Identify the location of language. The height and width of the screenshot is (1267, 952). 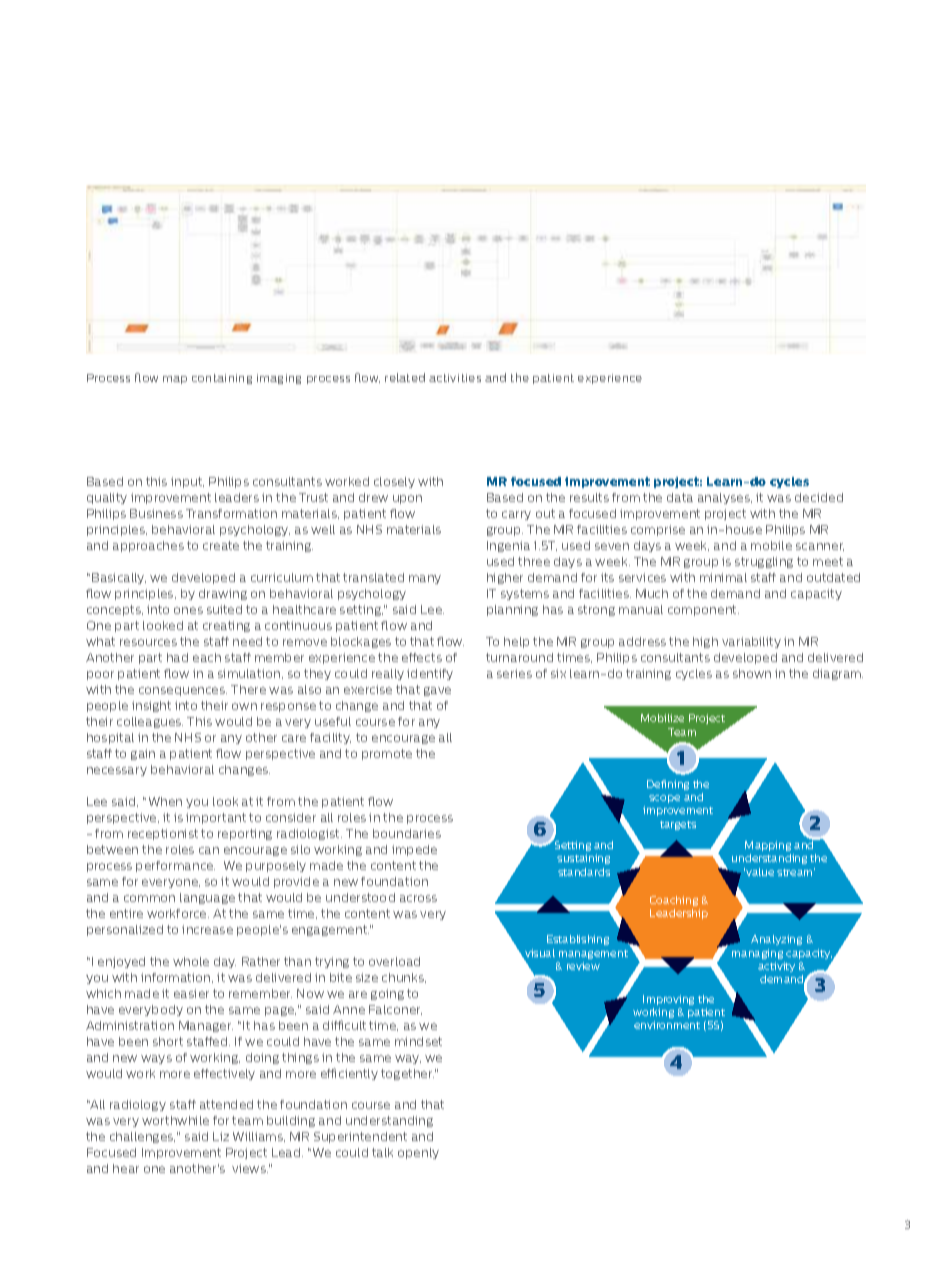
(207, 898).
